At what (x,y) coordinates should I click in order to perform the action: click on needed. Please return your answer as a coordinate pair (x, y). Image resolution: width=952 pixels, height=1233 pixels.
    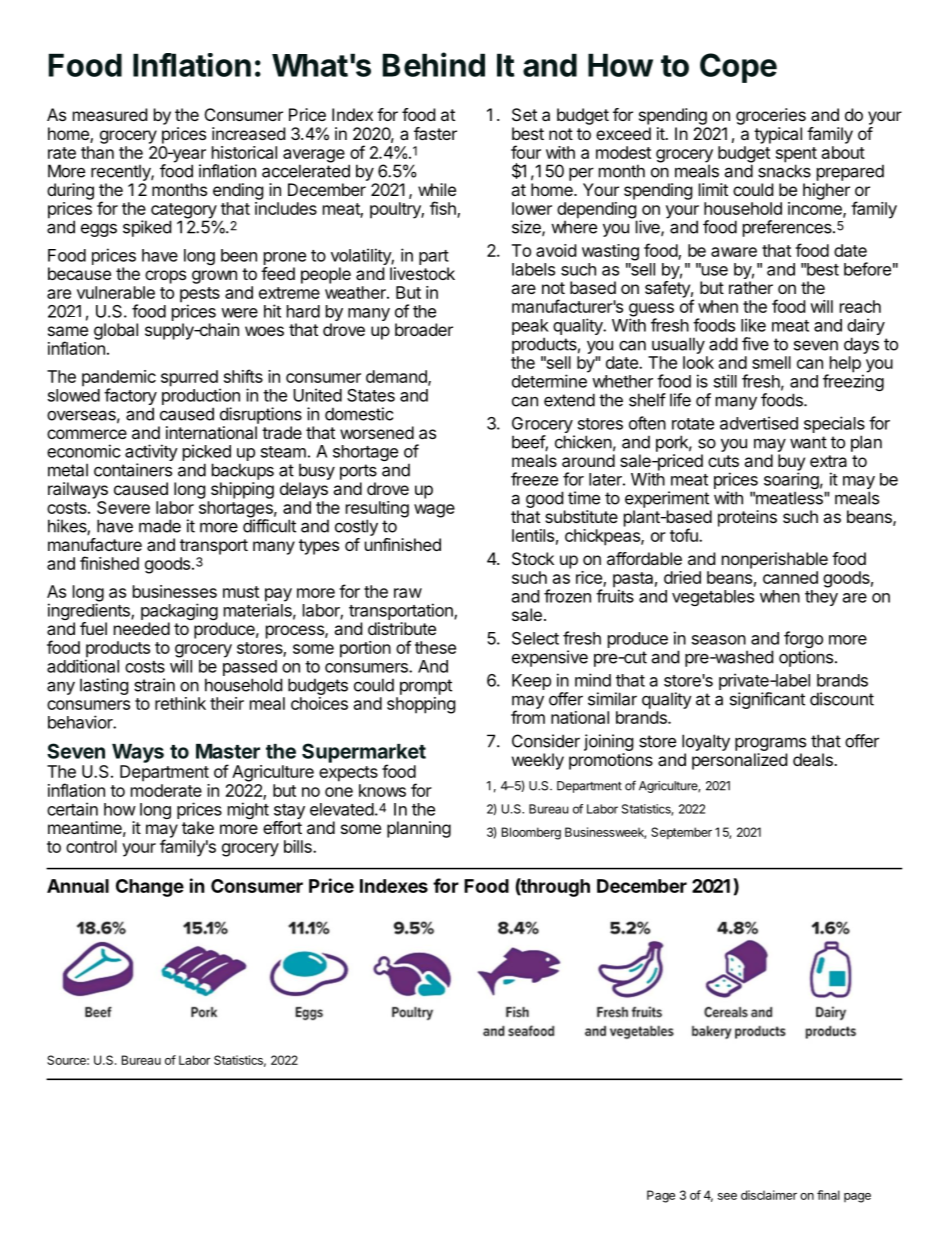
    Looking at the image, I should click on (142, 628).
